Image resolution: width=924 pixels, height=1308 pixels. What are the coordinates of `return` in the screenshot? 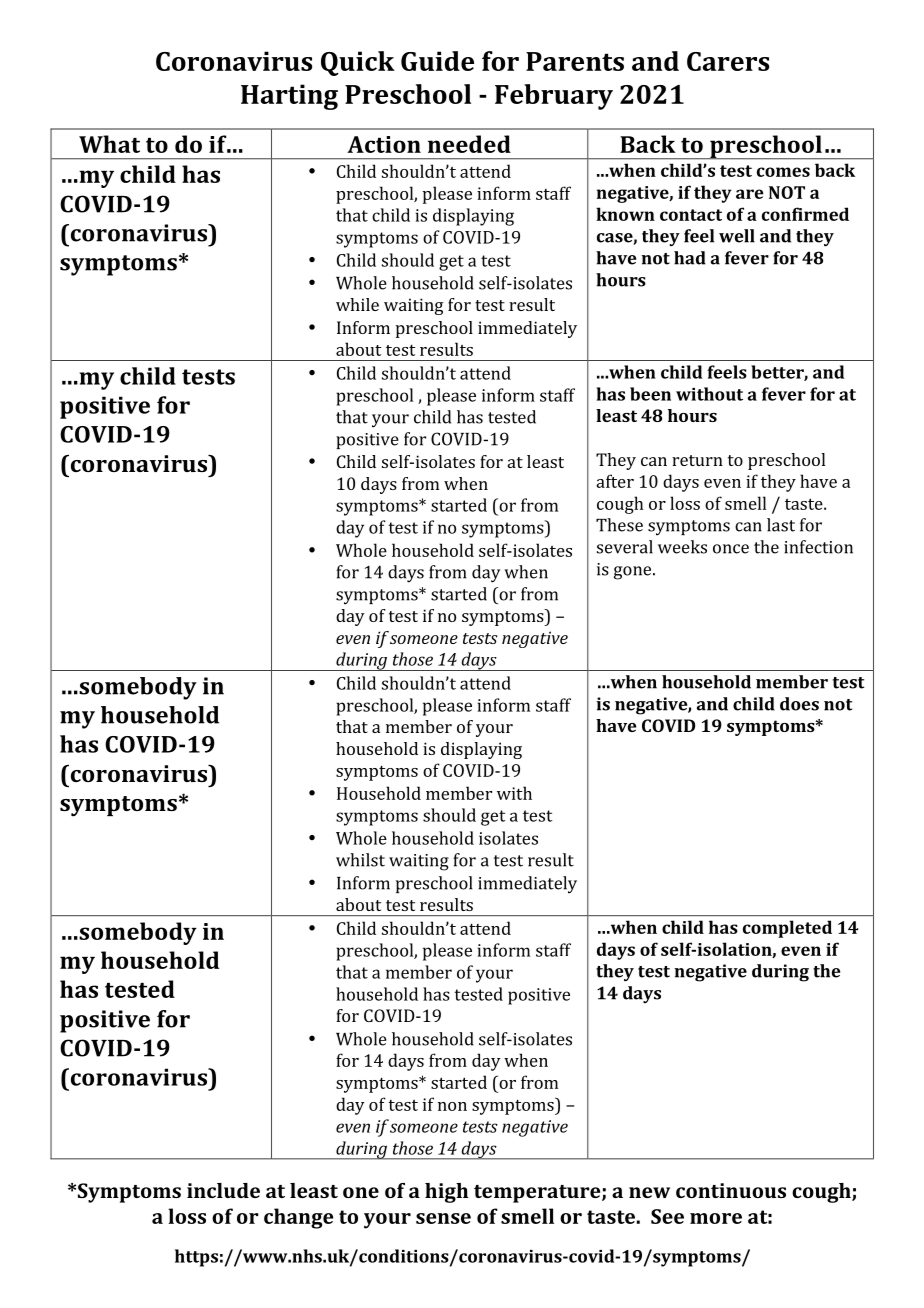 It's located at (697, 460).
